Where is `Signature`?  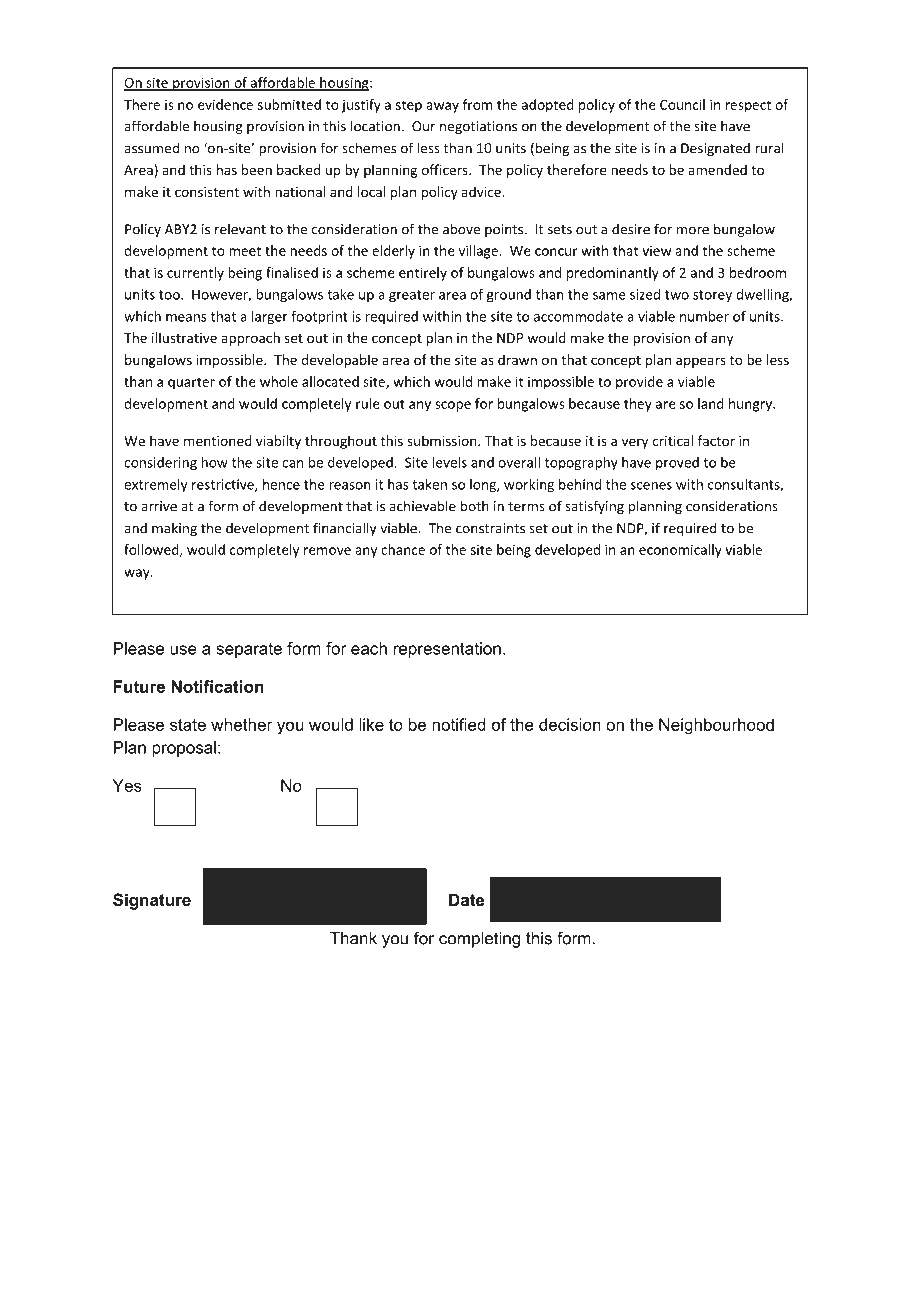 Signature is located at coordinates (152, 901).
